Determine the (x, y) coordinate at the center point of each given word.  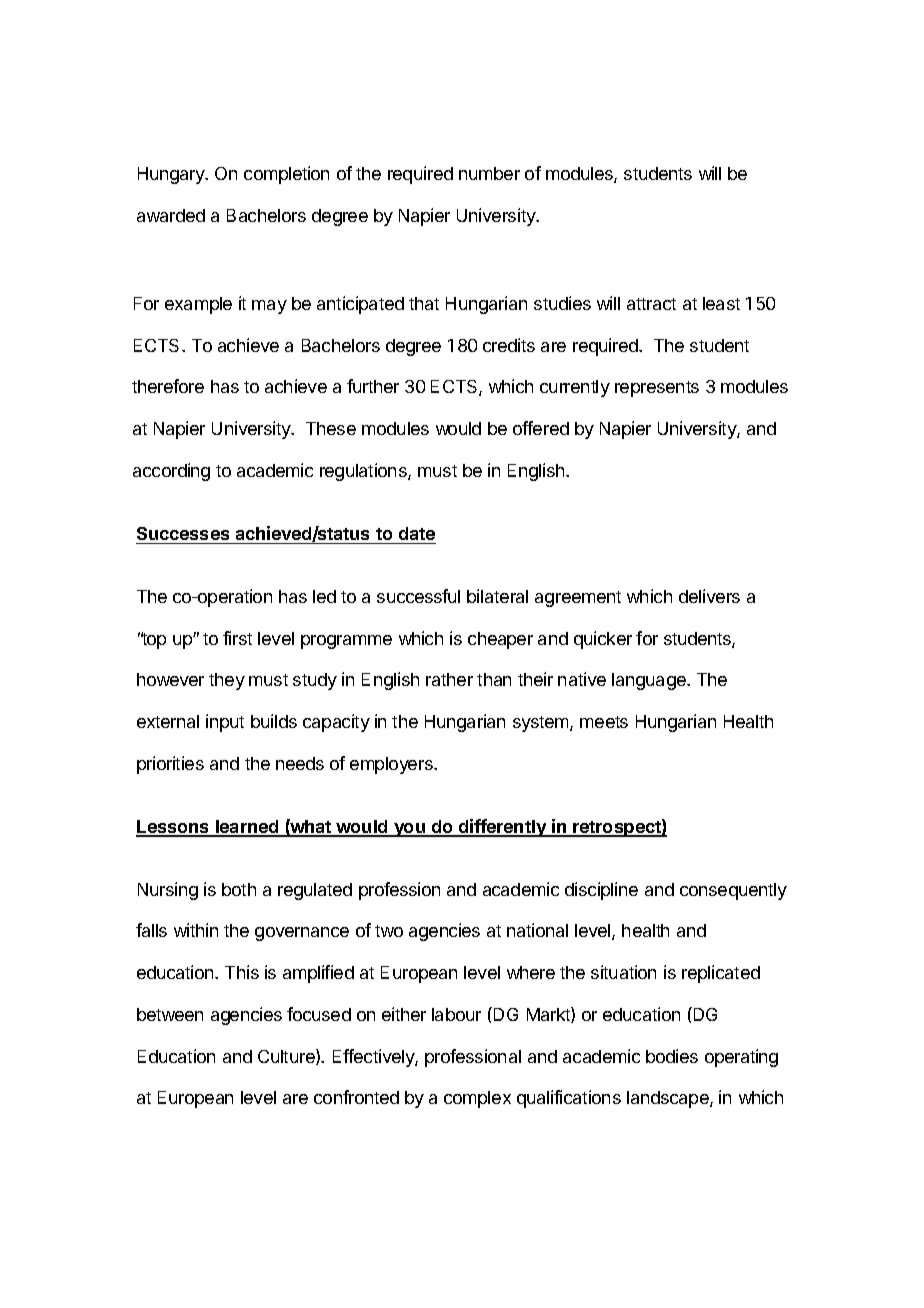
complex (477, 1099)
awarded (171, 215)
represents (657, 389)
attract (651, 304)
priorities (170, 765)
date (417, 533)
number (489, 173)
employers (392, 765)
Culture (287, 1057)
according (171, 472)
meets (604, 722)
